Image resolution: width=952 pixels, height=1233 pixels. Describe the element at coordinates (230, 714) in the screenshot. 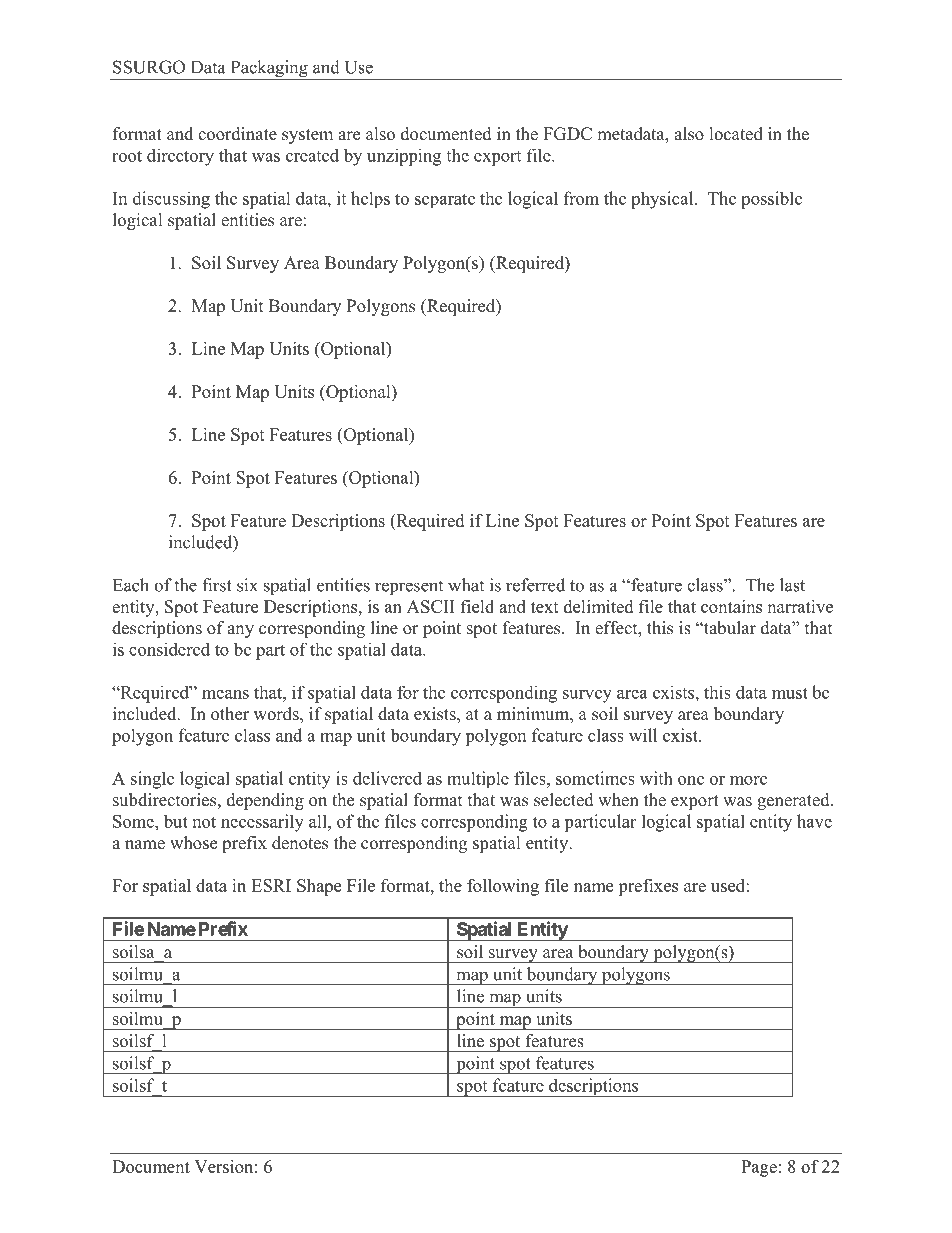

I see `other` at that location.
